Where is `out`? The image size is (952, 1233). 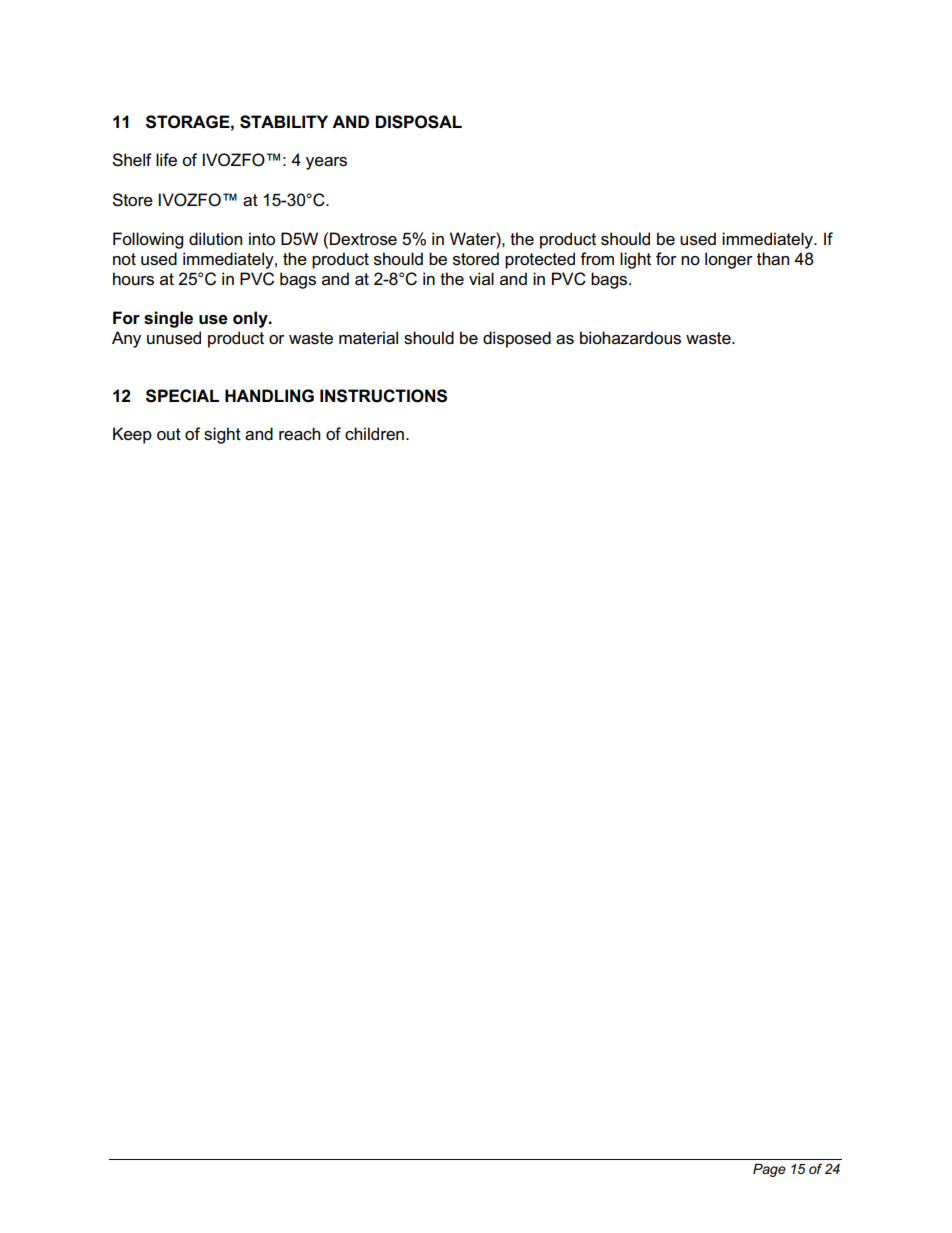 out is located at coordinates (169, 434).
